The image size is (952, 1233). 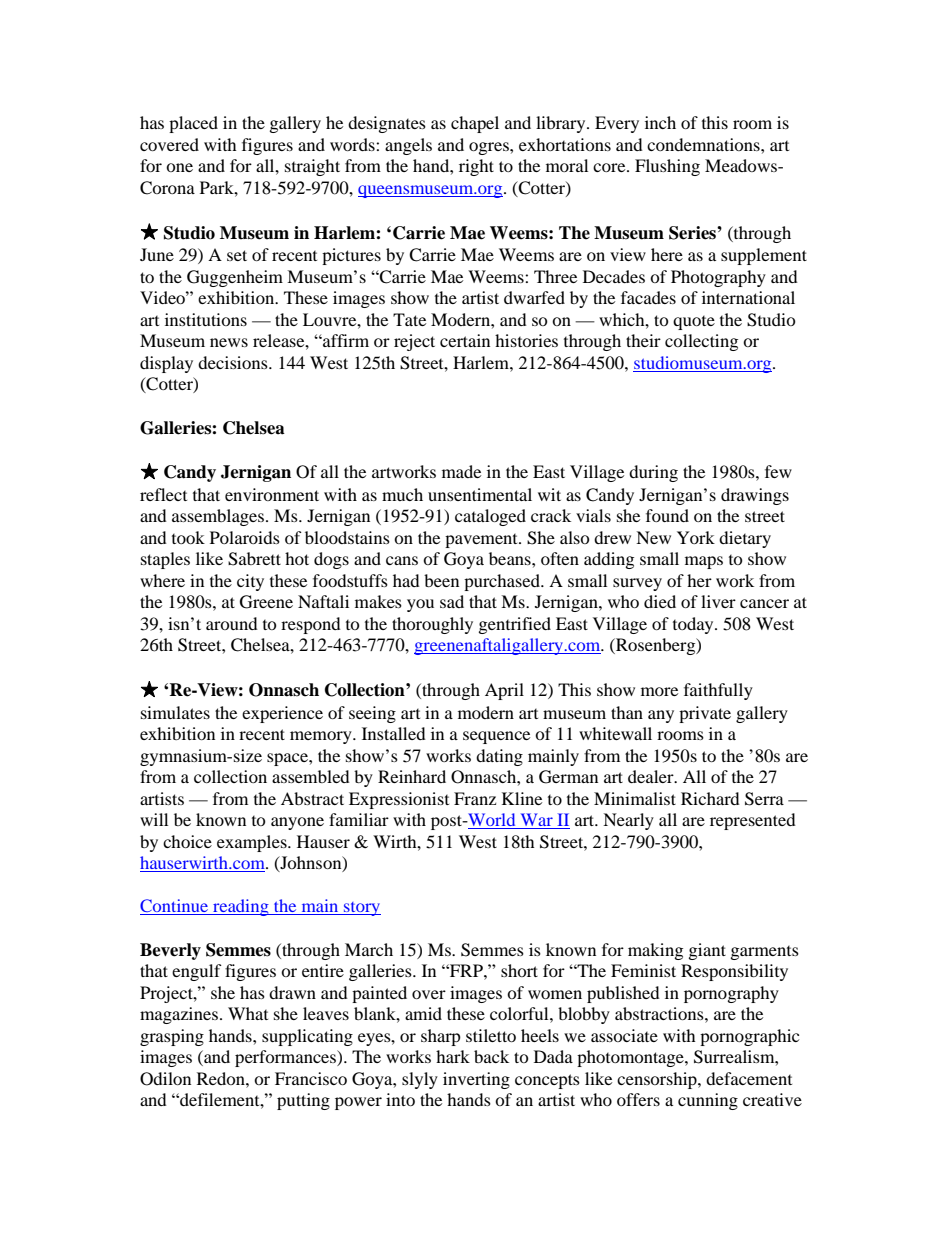 What do you see at coordinates (452, 601) in the screenshot?
I see `sad` at bounding box center [452, 601].
